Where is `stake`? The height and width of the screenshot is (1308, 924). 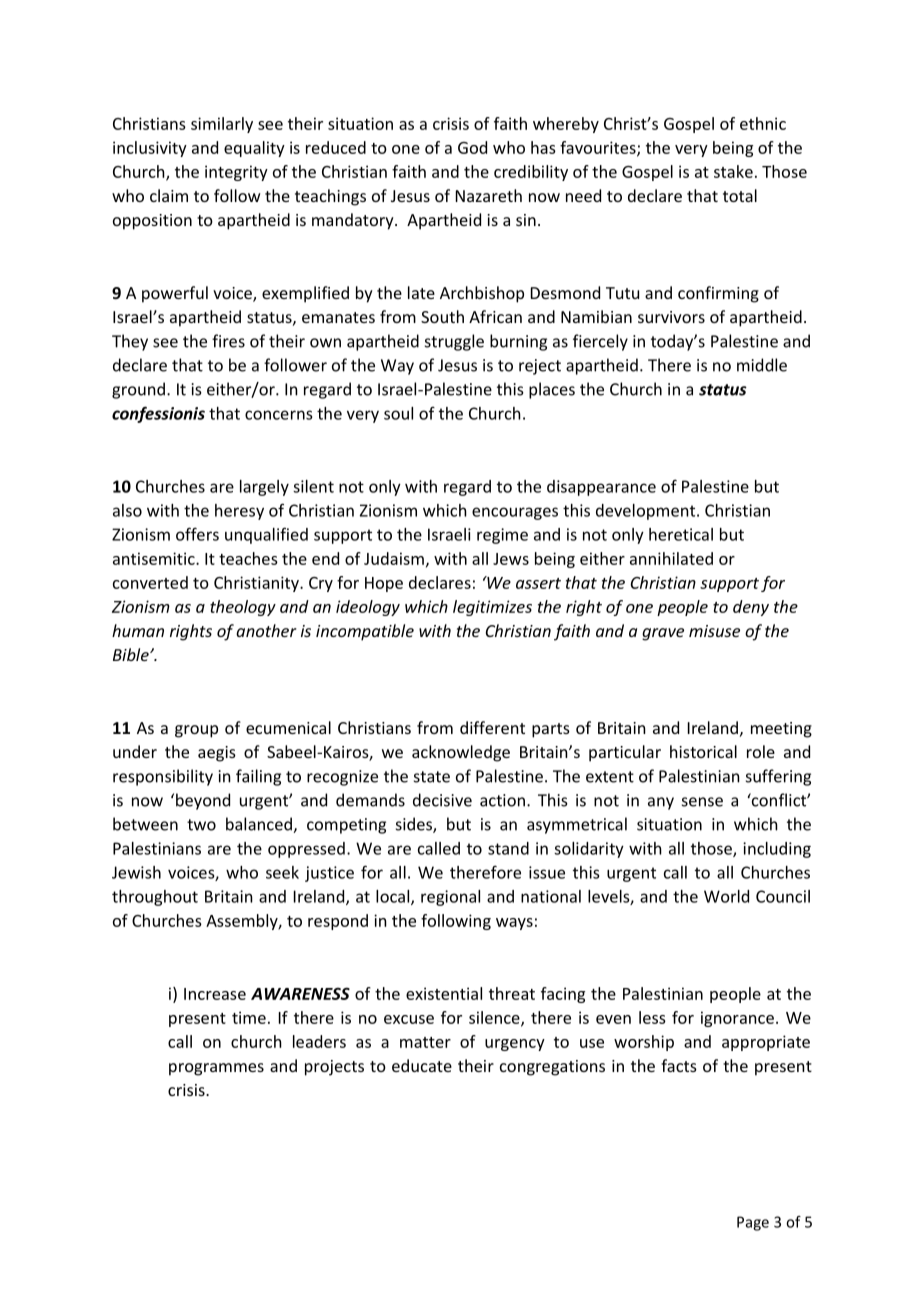
stake is located at coordinates (733, 171).
